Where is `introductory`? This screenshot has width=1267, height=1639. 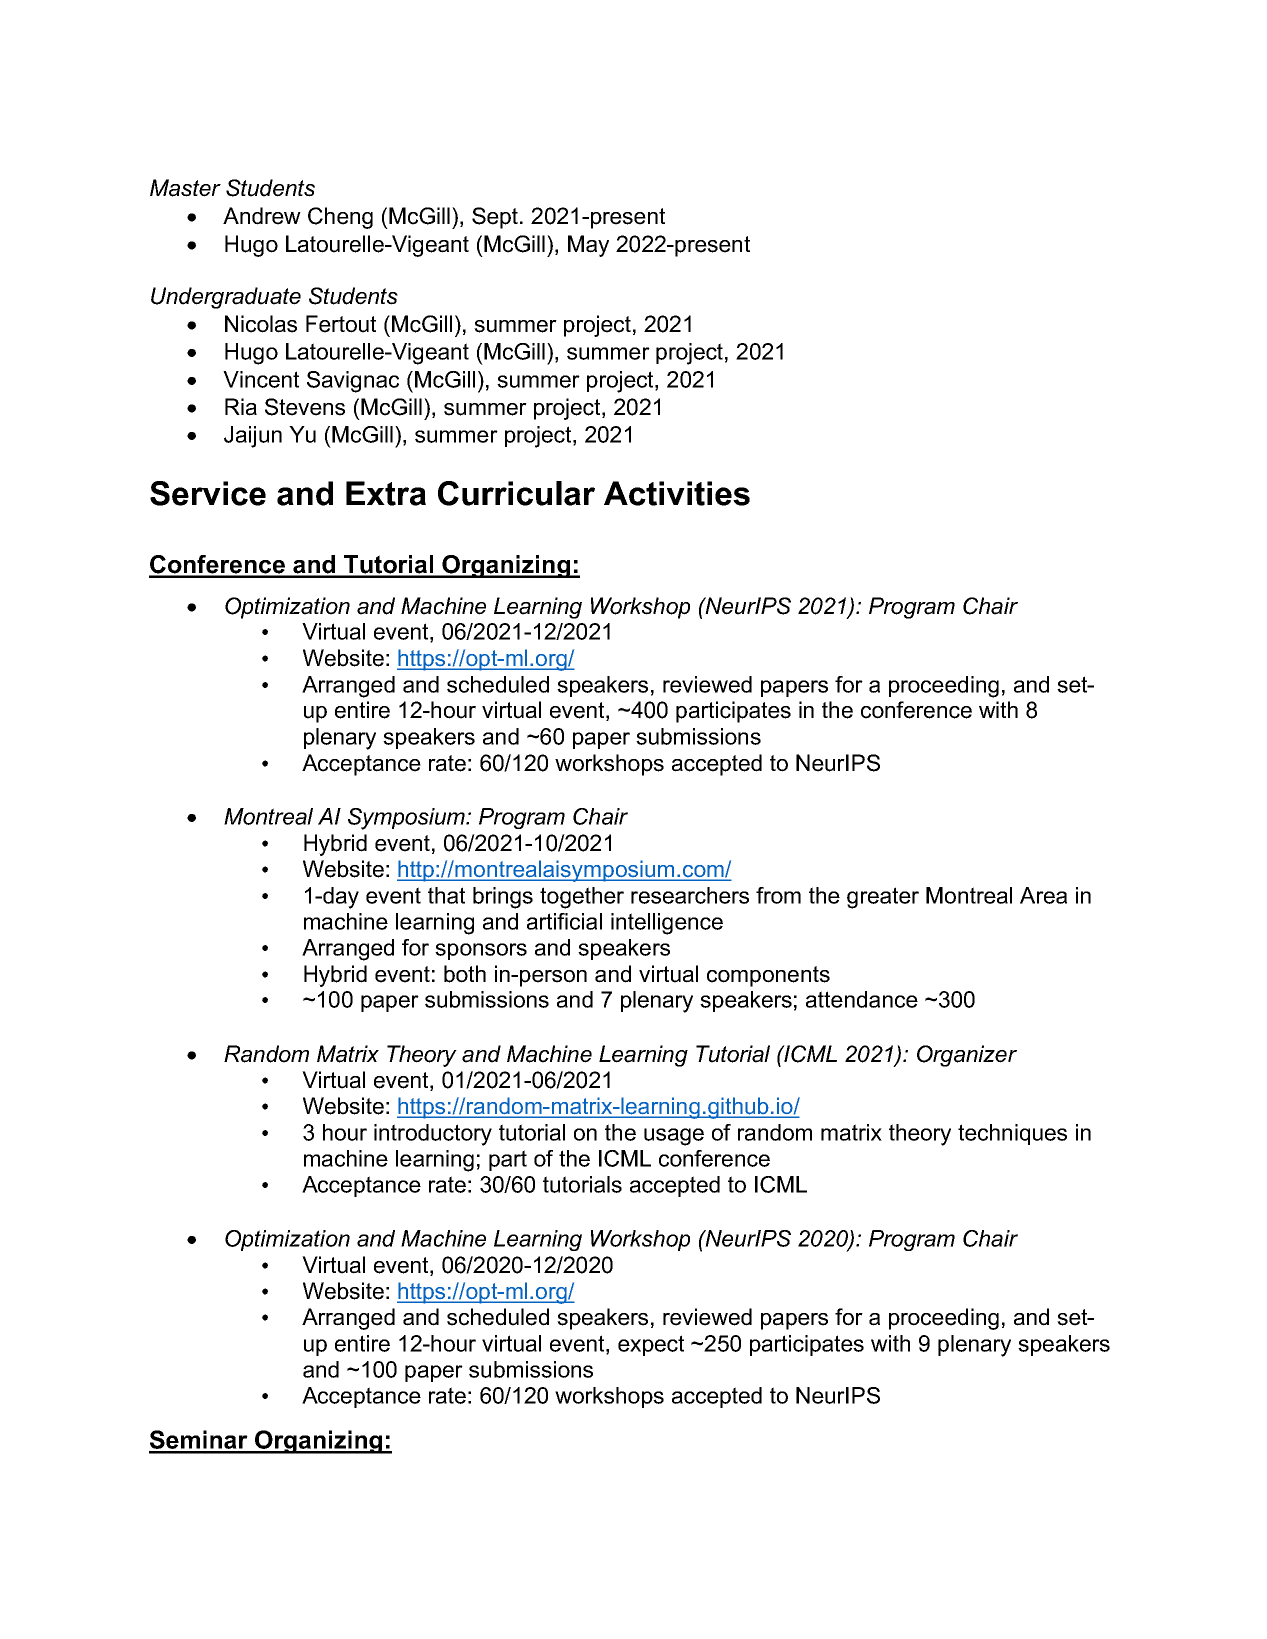
introductory is located at coordinates (433, 1135).
